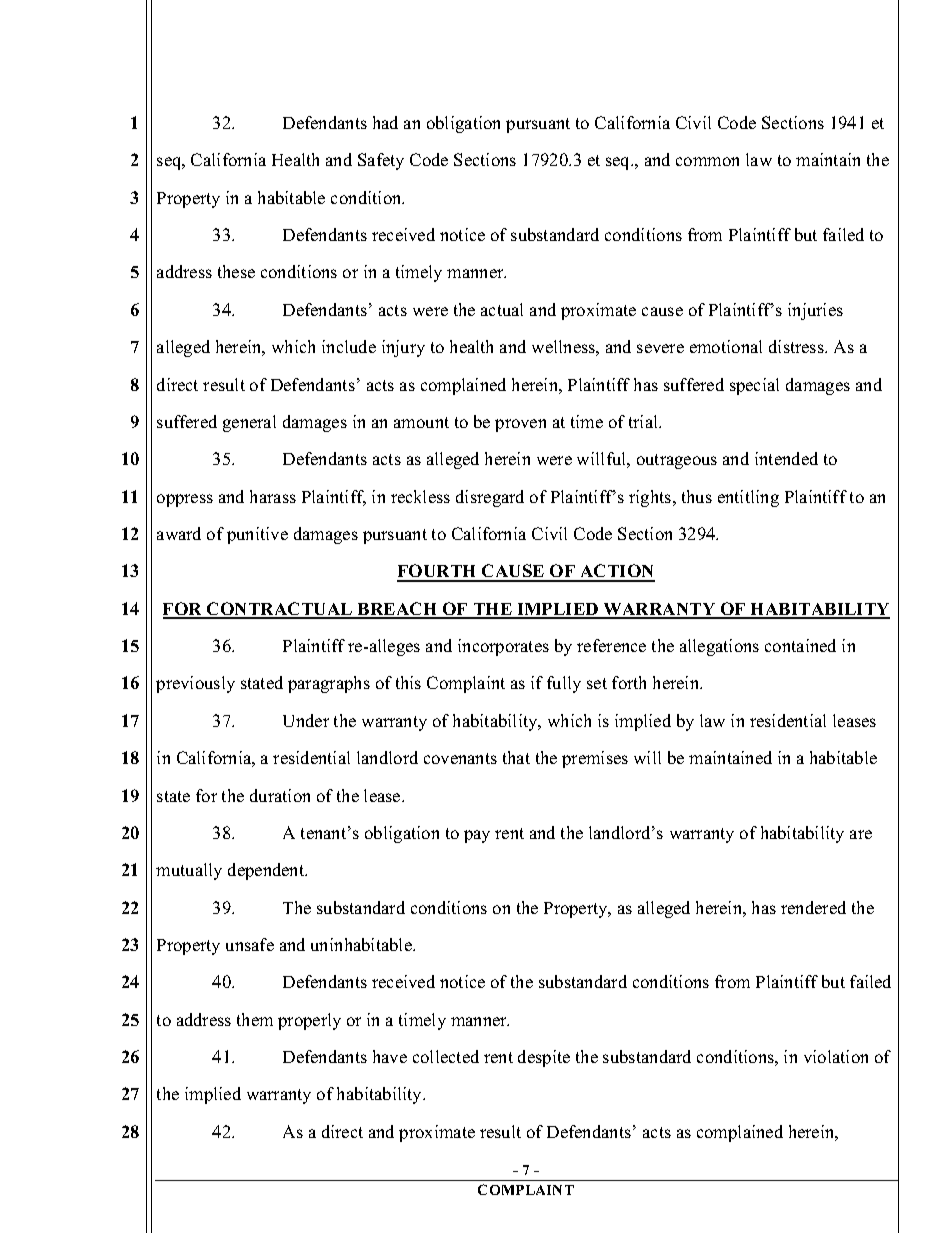 The width and height of the document is (952, 1233). What do you see at coordinates (195, 684) in the document?
I see `previously` at bounding box center [195, 684].
